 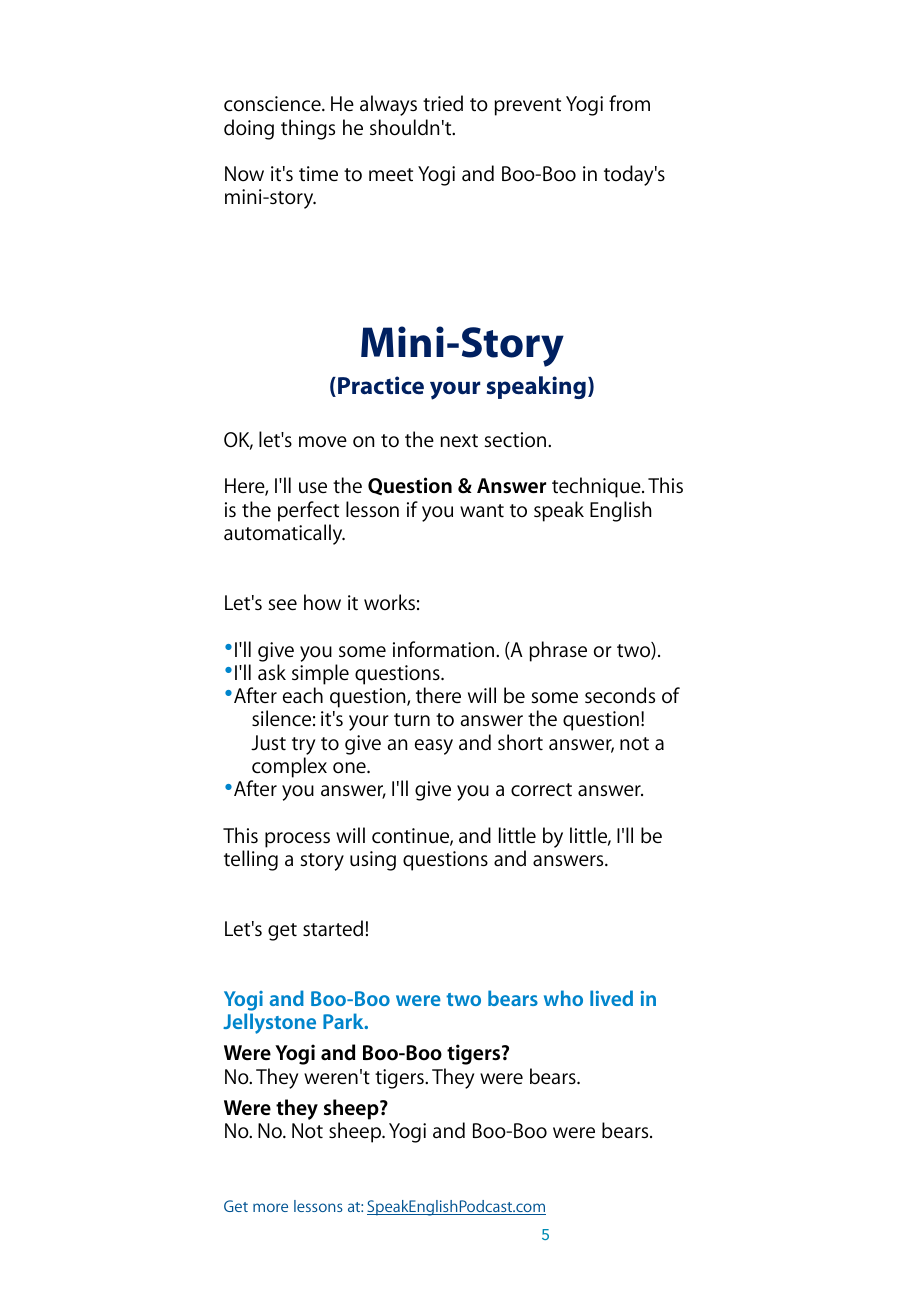 I want to click on move, so click(x=323, y=442).
